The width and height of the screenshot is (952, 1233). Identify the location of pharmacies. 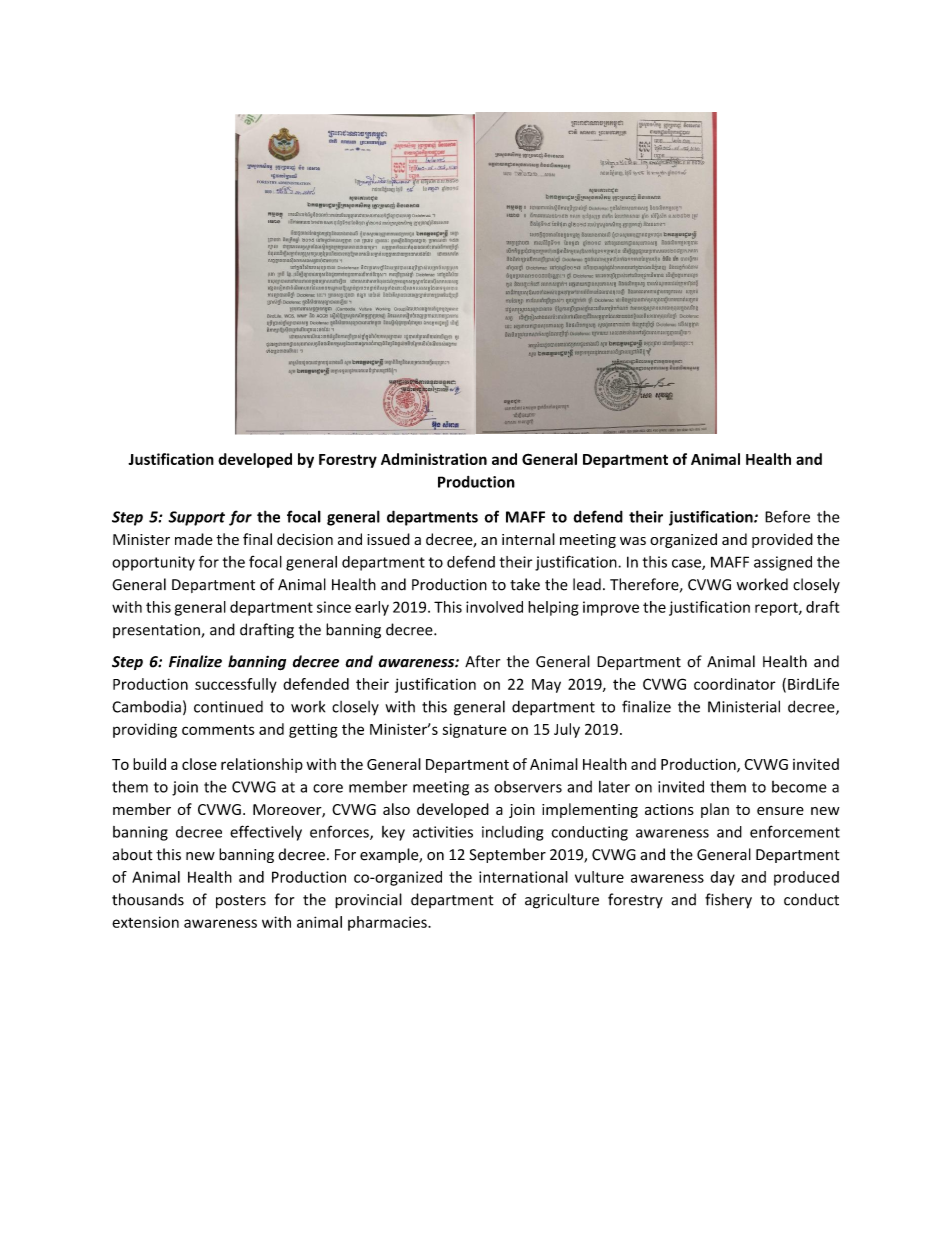
(388, 923).
